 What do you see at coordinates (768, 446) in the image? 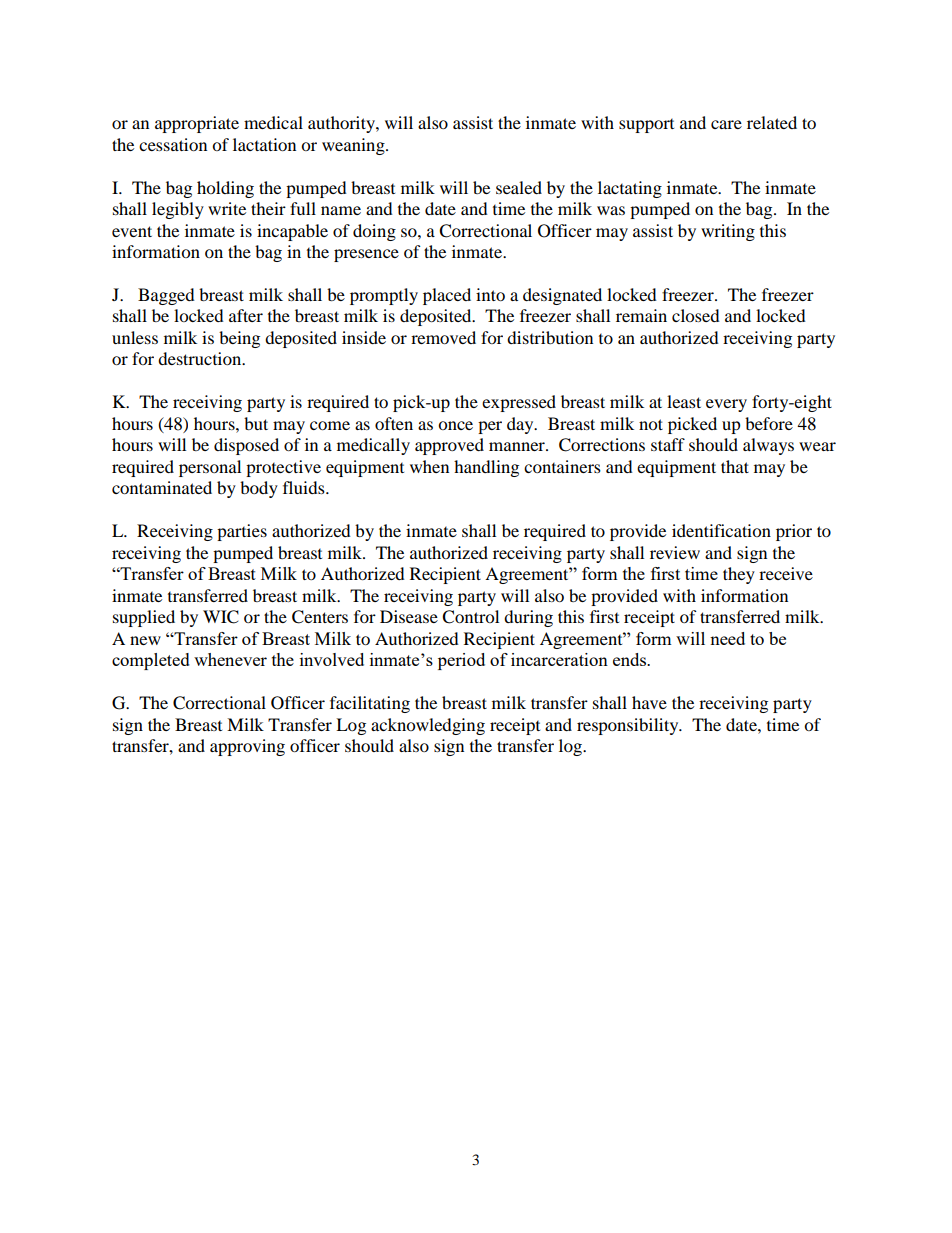
I see `always` at bounding box center [768, 446].
